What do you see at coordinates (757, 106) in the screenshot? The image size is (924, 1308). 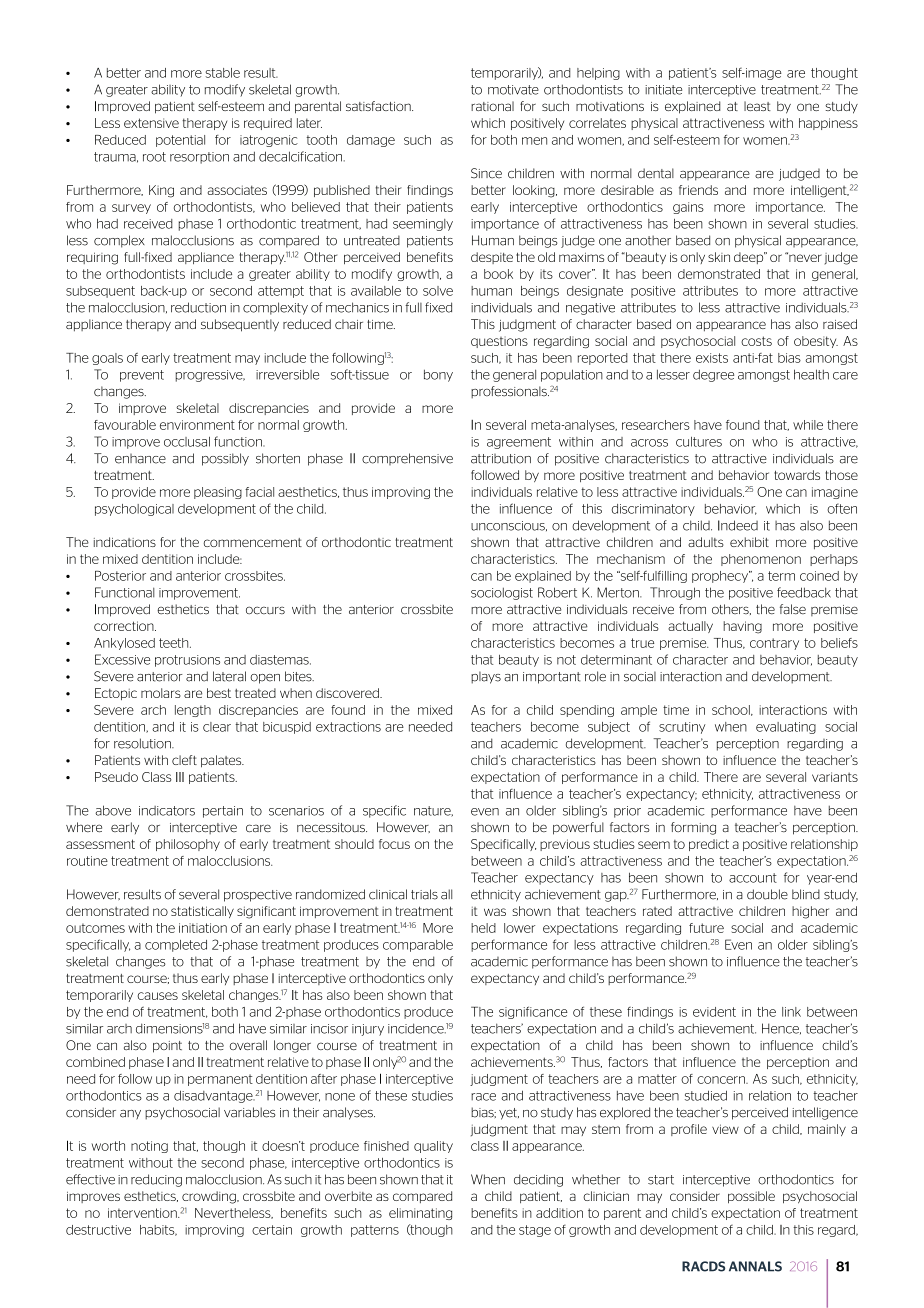 I see `least` at bounding box center [757, 106].
